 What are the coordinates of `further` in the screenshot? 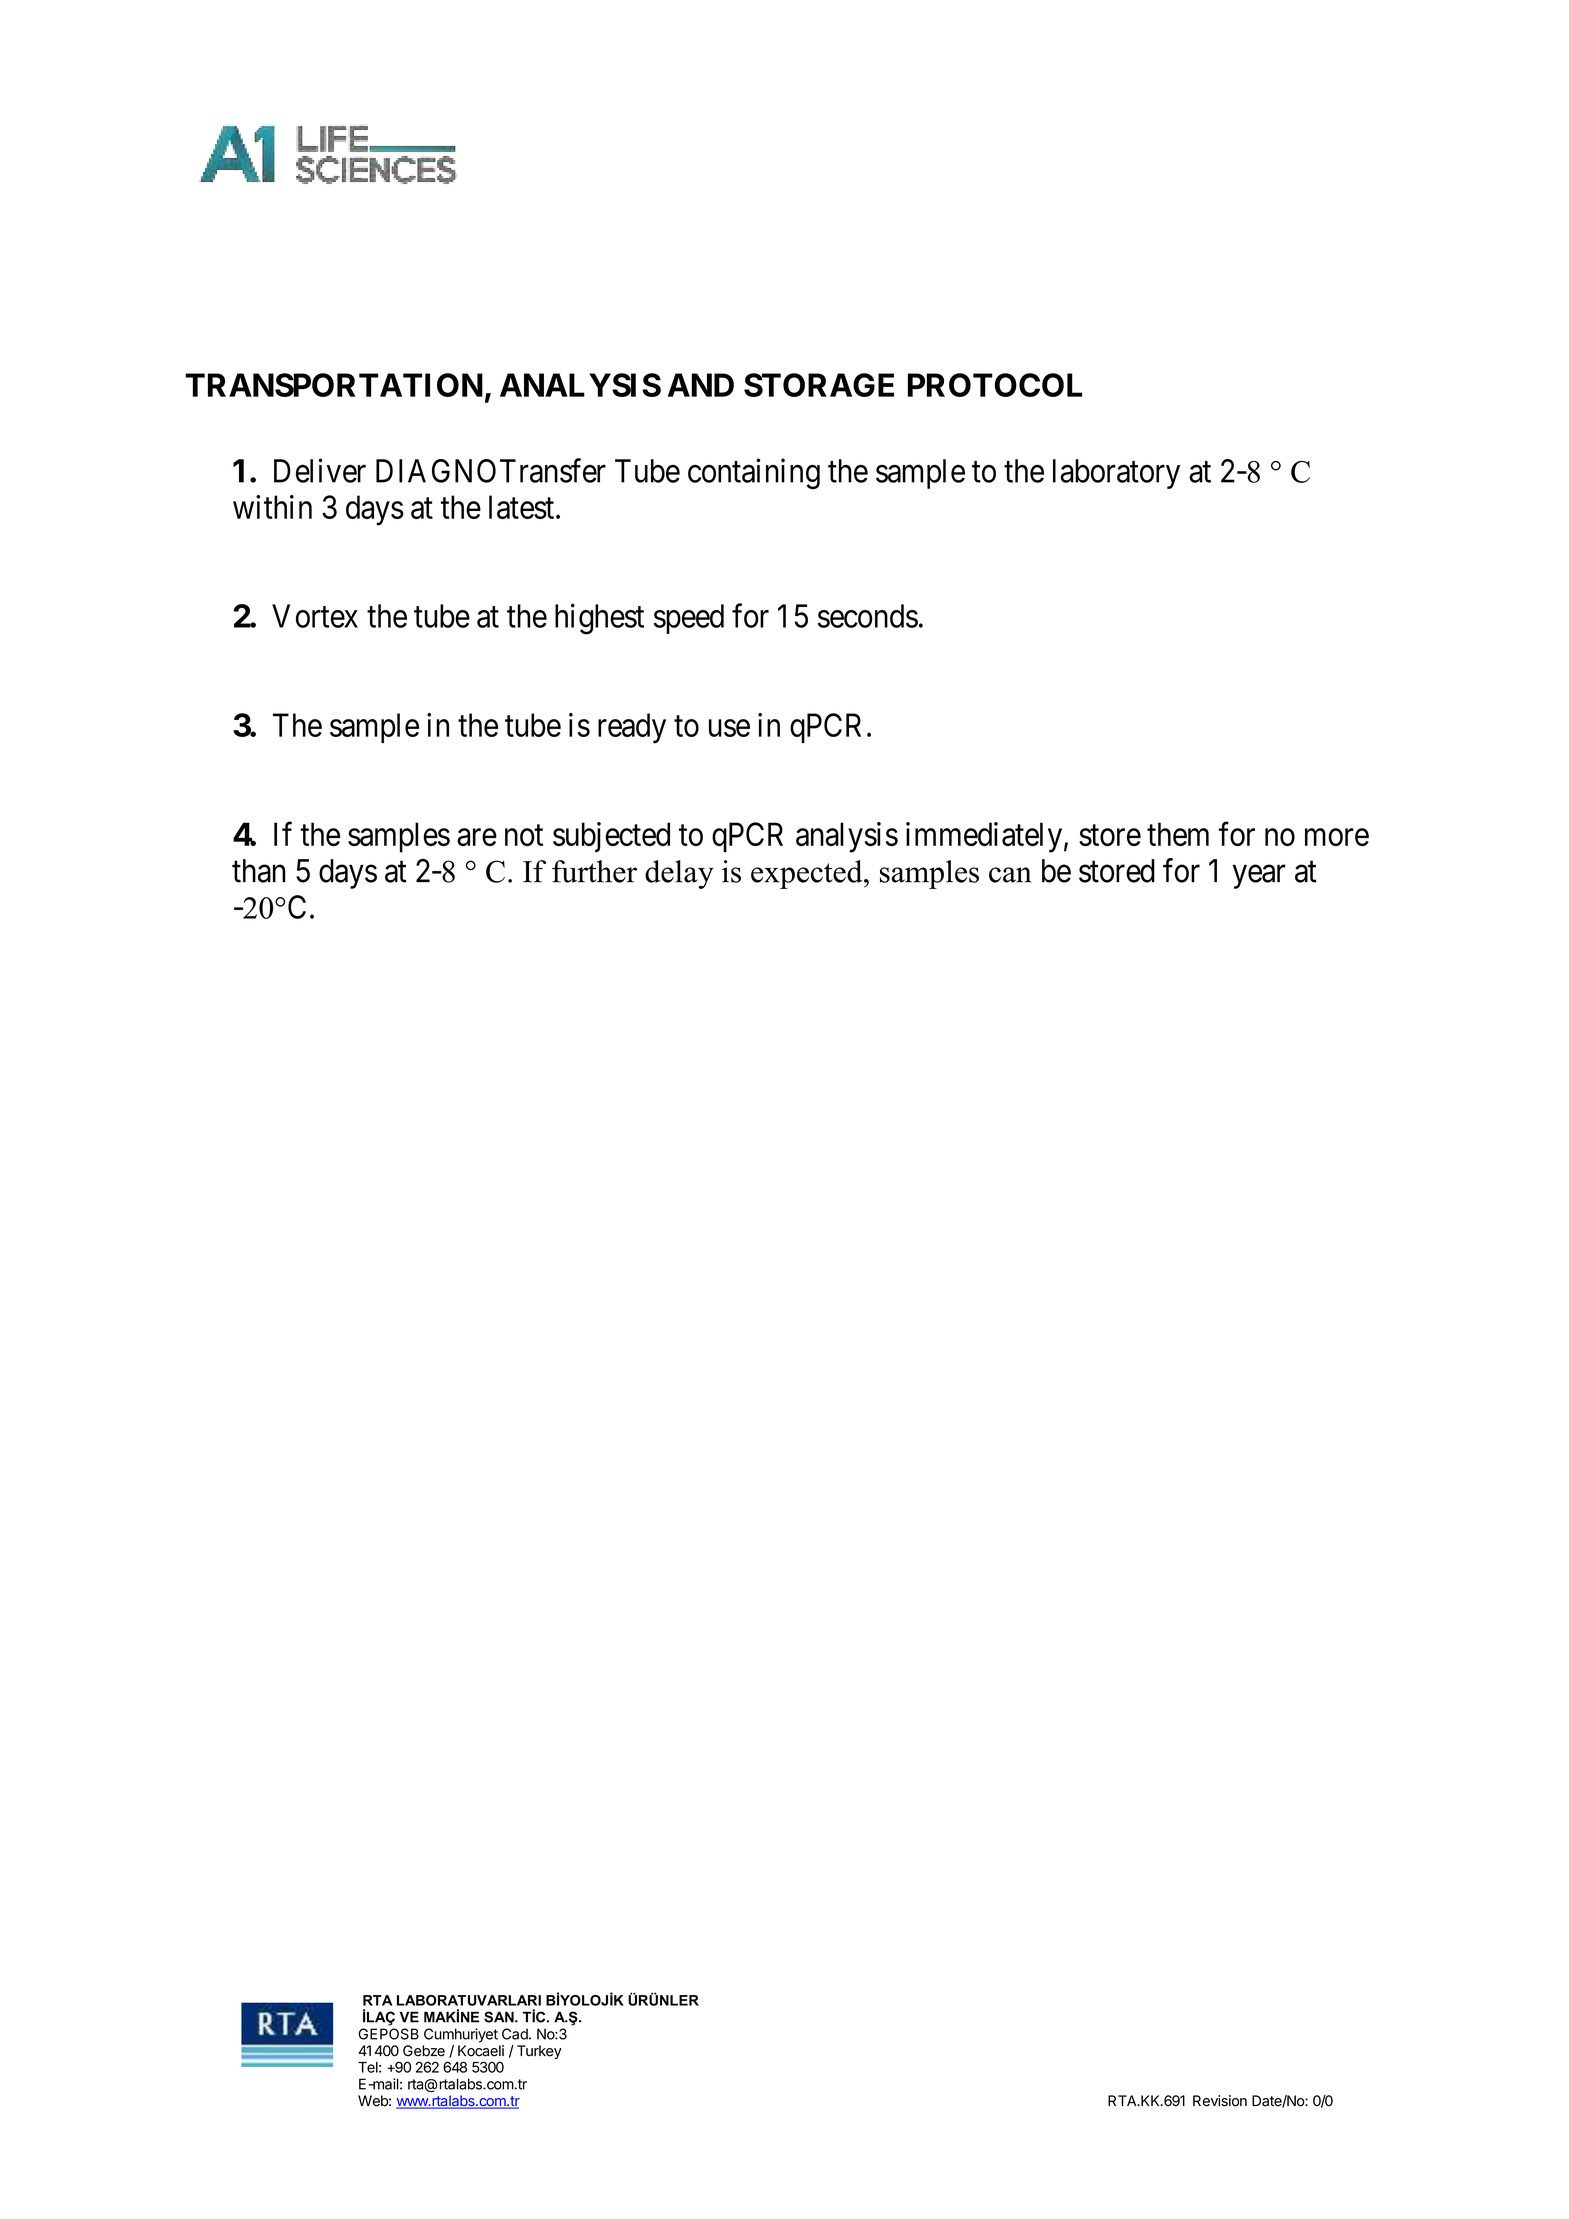 It's located at (594, 871).
